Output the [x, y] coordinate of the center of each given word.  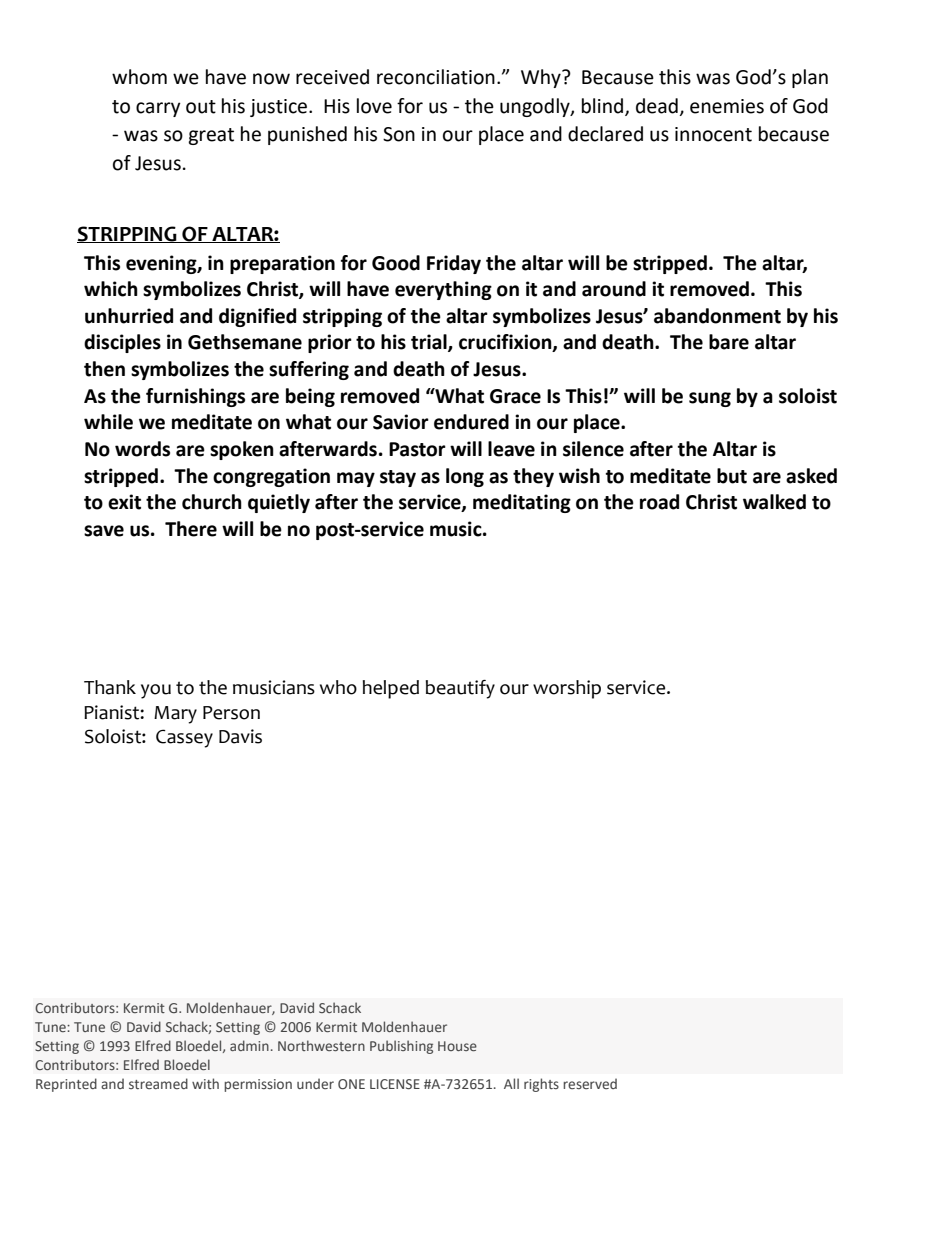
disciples [122, 343]
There [191, 529]
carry [158, 109]
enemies [727, 106]
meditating [522, 503]
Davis [240, 736]
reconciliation [436, 77]
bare [729, 342]
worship [567, 689]
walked [774, 502]
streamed [158, 1083]
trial [430, 343]
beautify [460, 689]
